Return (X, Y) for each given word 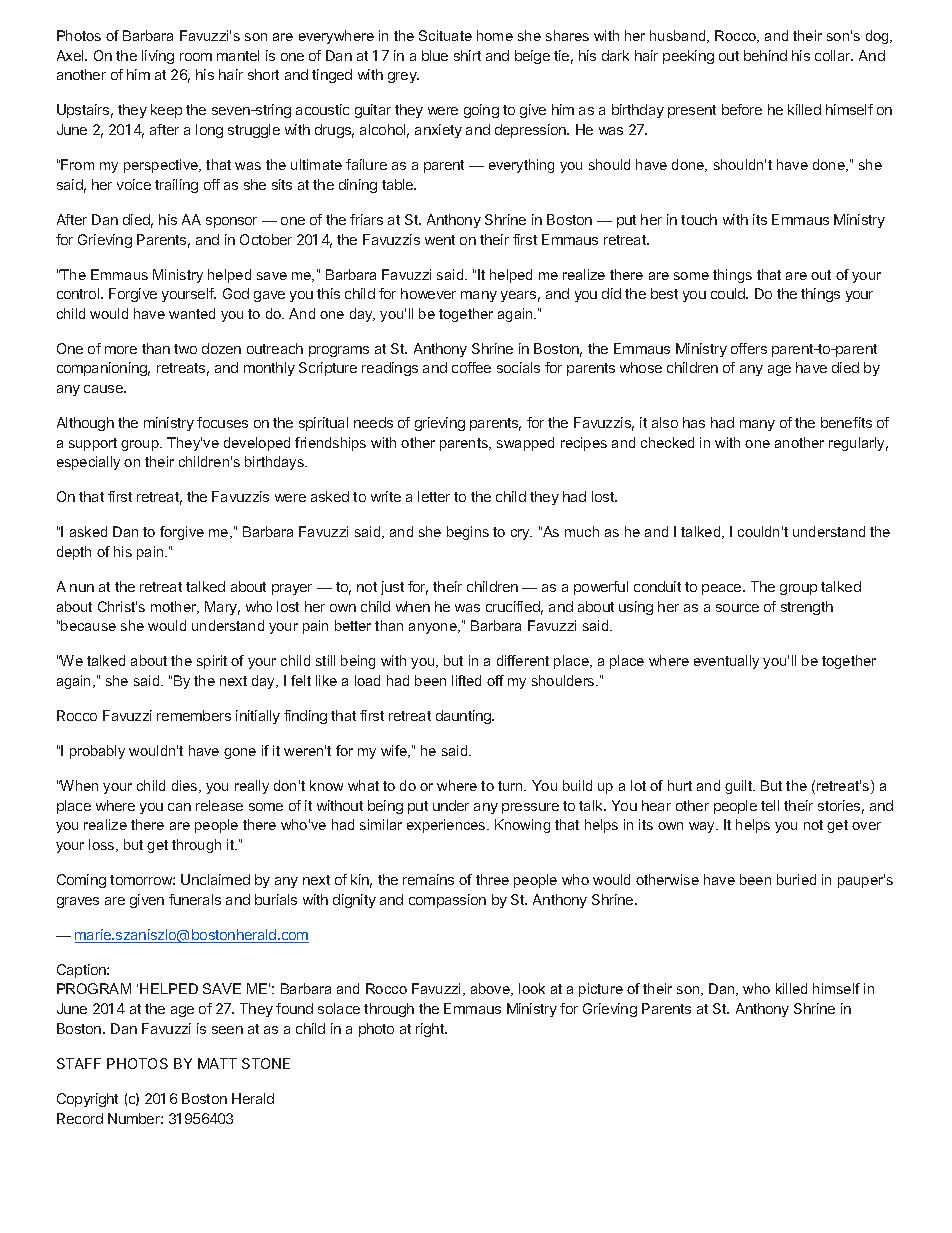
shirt (467, 55)
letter (434, 496)
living (158, 57)
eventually (726, 662)
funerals (195, 899)
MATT (217, 1063)
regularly (858, 444)
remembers (194, 715)
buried (796, 879)
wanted (192, 313)
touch (699, 219)
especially (88, 463)
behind (765, 55)
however (428, 293)
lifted (466, 680)
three (492, 879)
